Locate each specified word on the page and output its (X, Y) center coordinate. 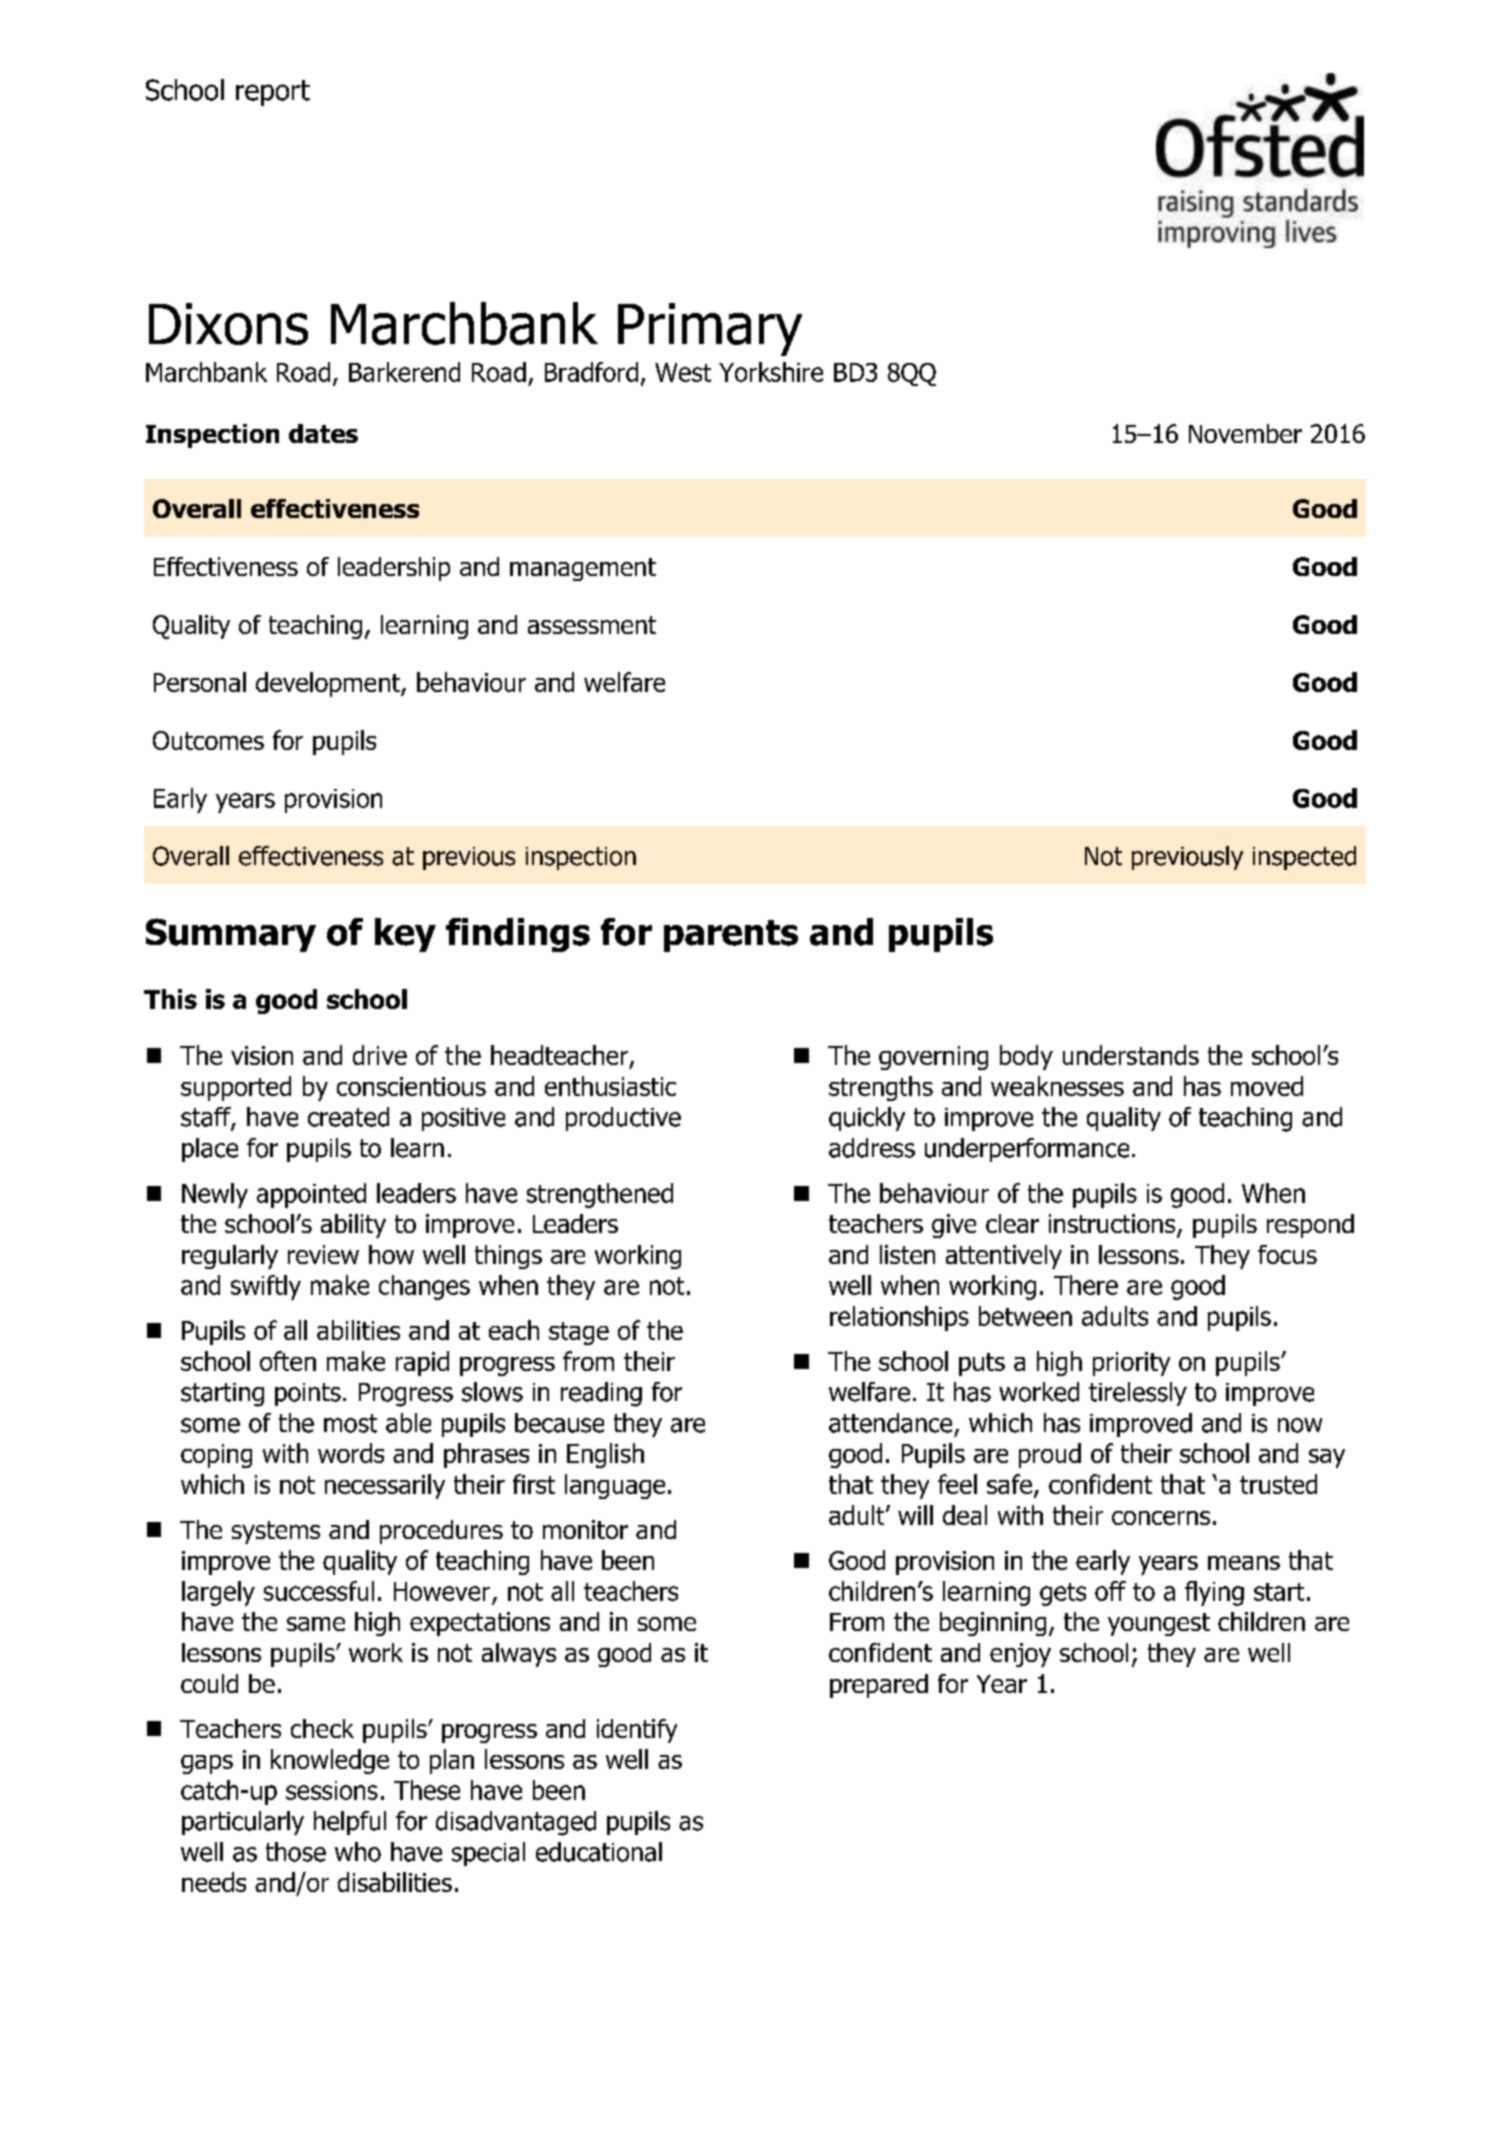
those (296, 1852)
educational (599, 1852)
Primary (710, 329)
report (273, 93)
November (1245, 433)
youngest (1159, 1624)
